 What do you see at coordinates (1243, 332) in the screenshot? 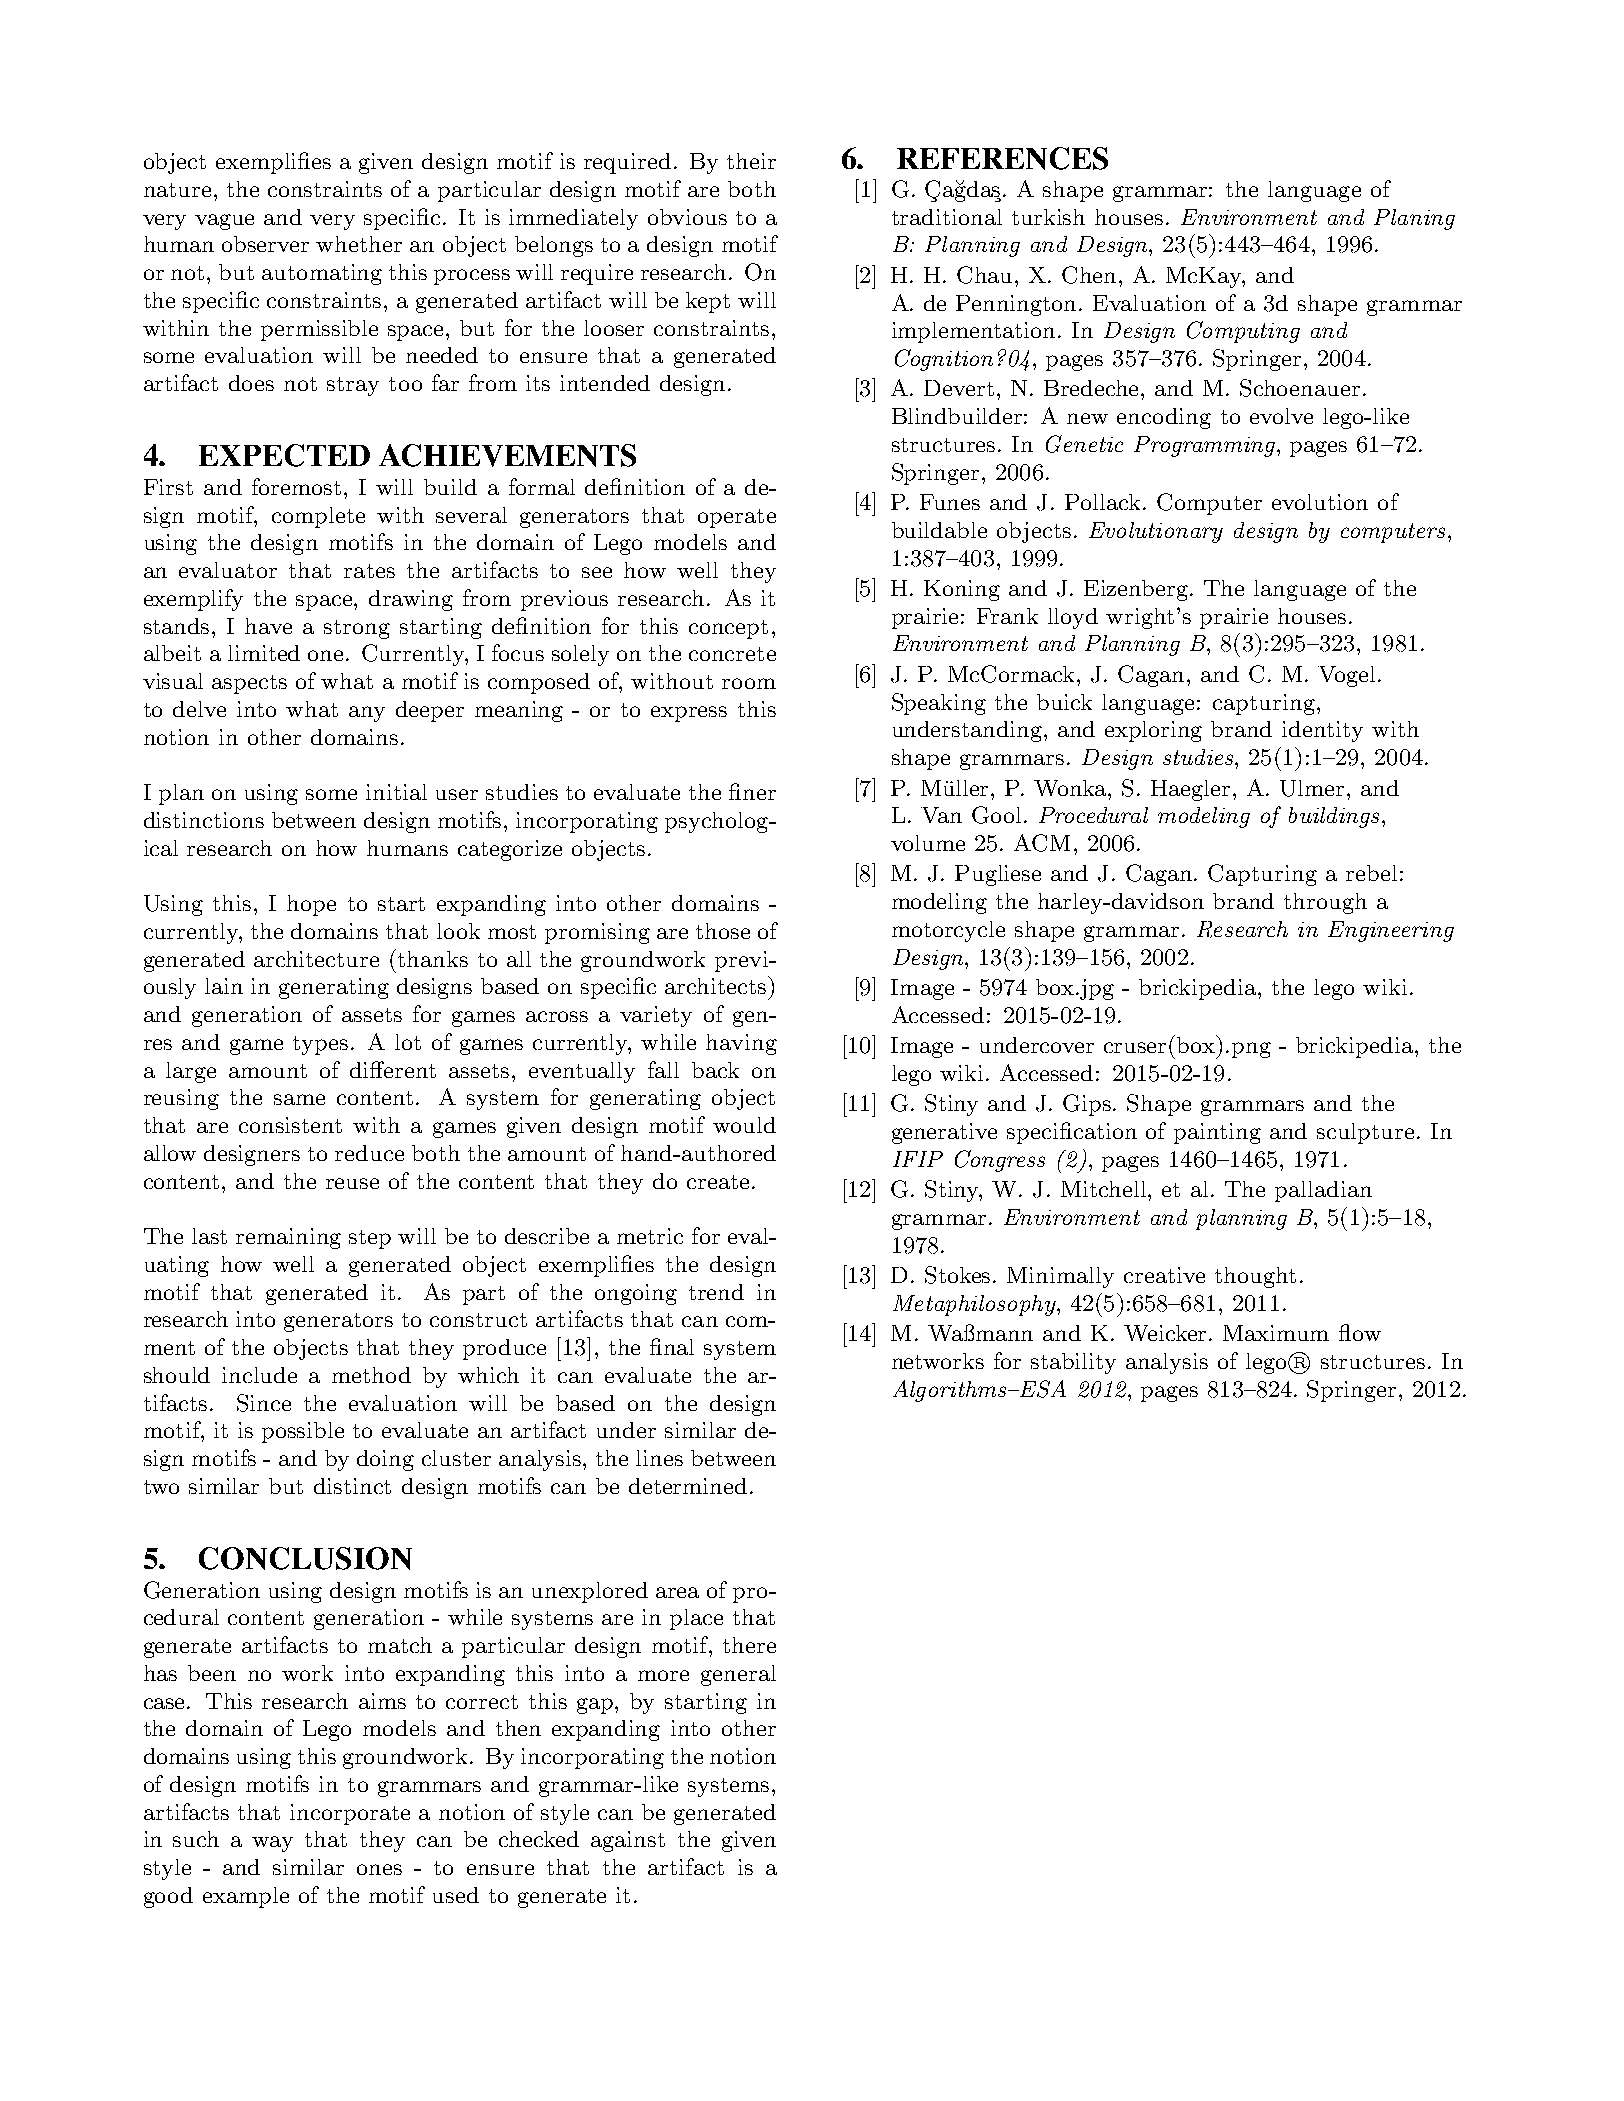
I see `Computing` at bounding box center [1243, 332].
